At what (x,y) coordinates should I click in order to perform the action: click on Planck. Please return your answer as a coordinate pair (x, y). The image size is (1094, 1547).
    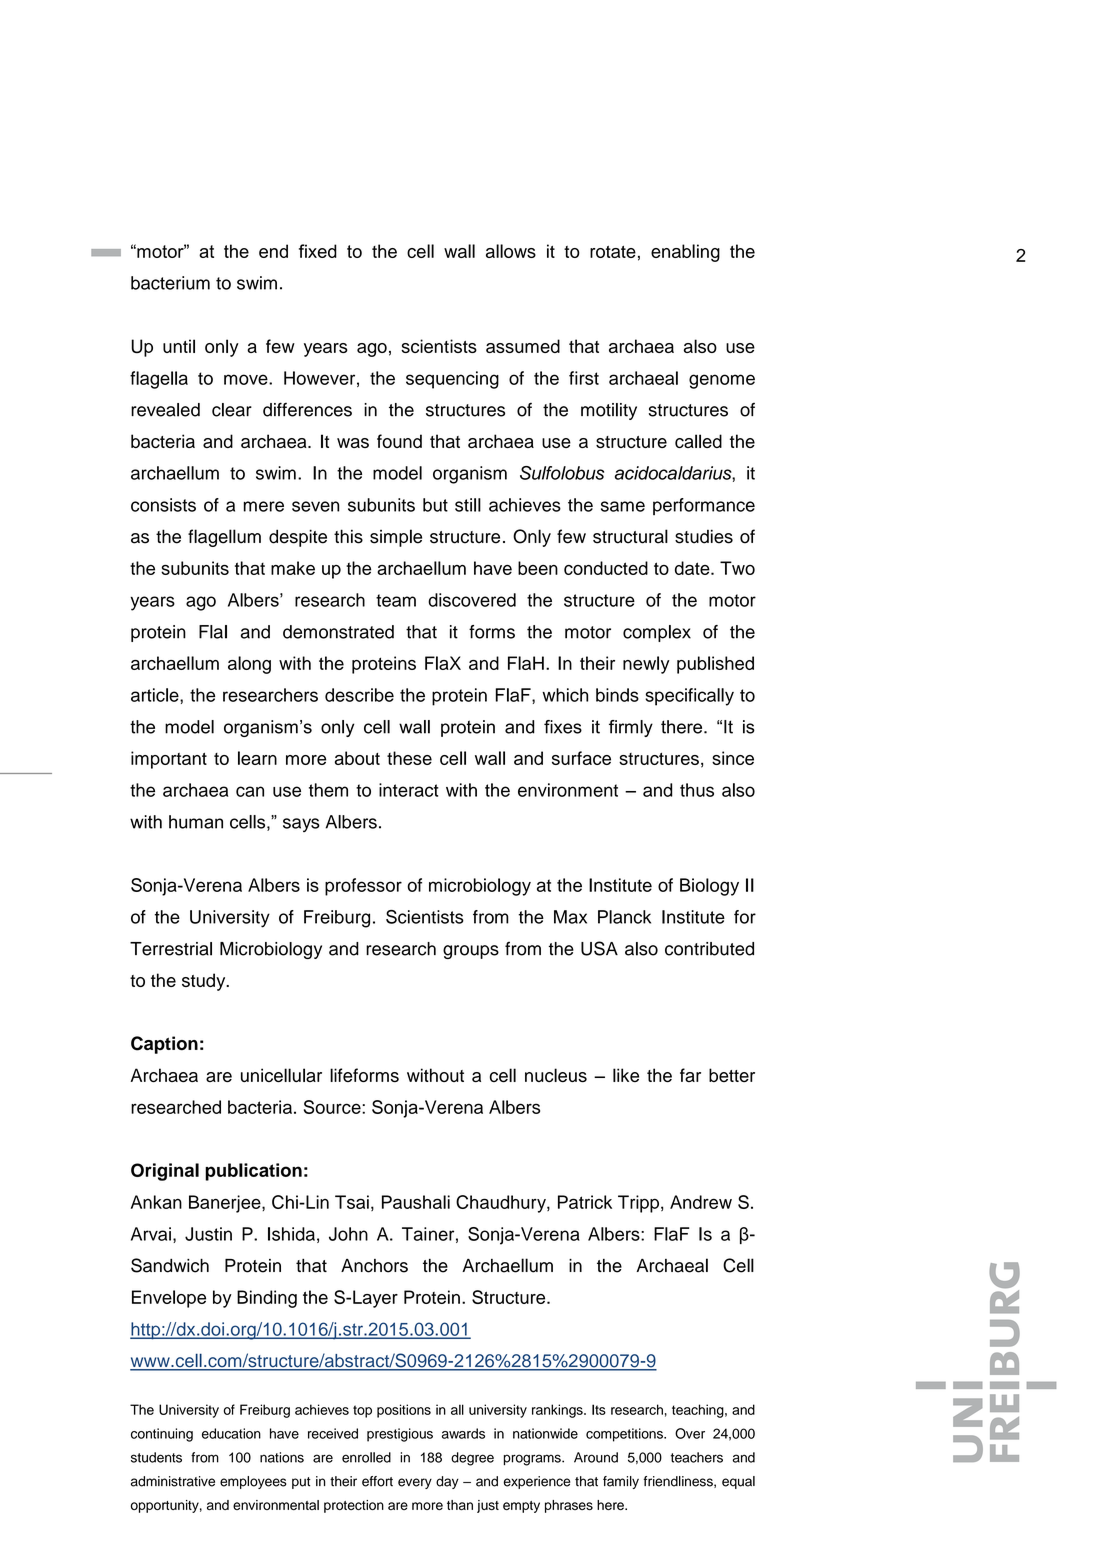
    Looking at the image, I should click on (624, 917).
